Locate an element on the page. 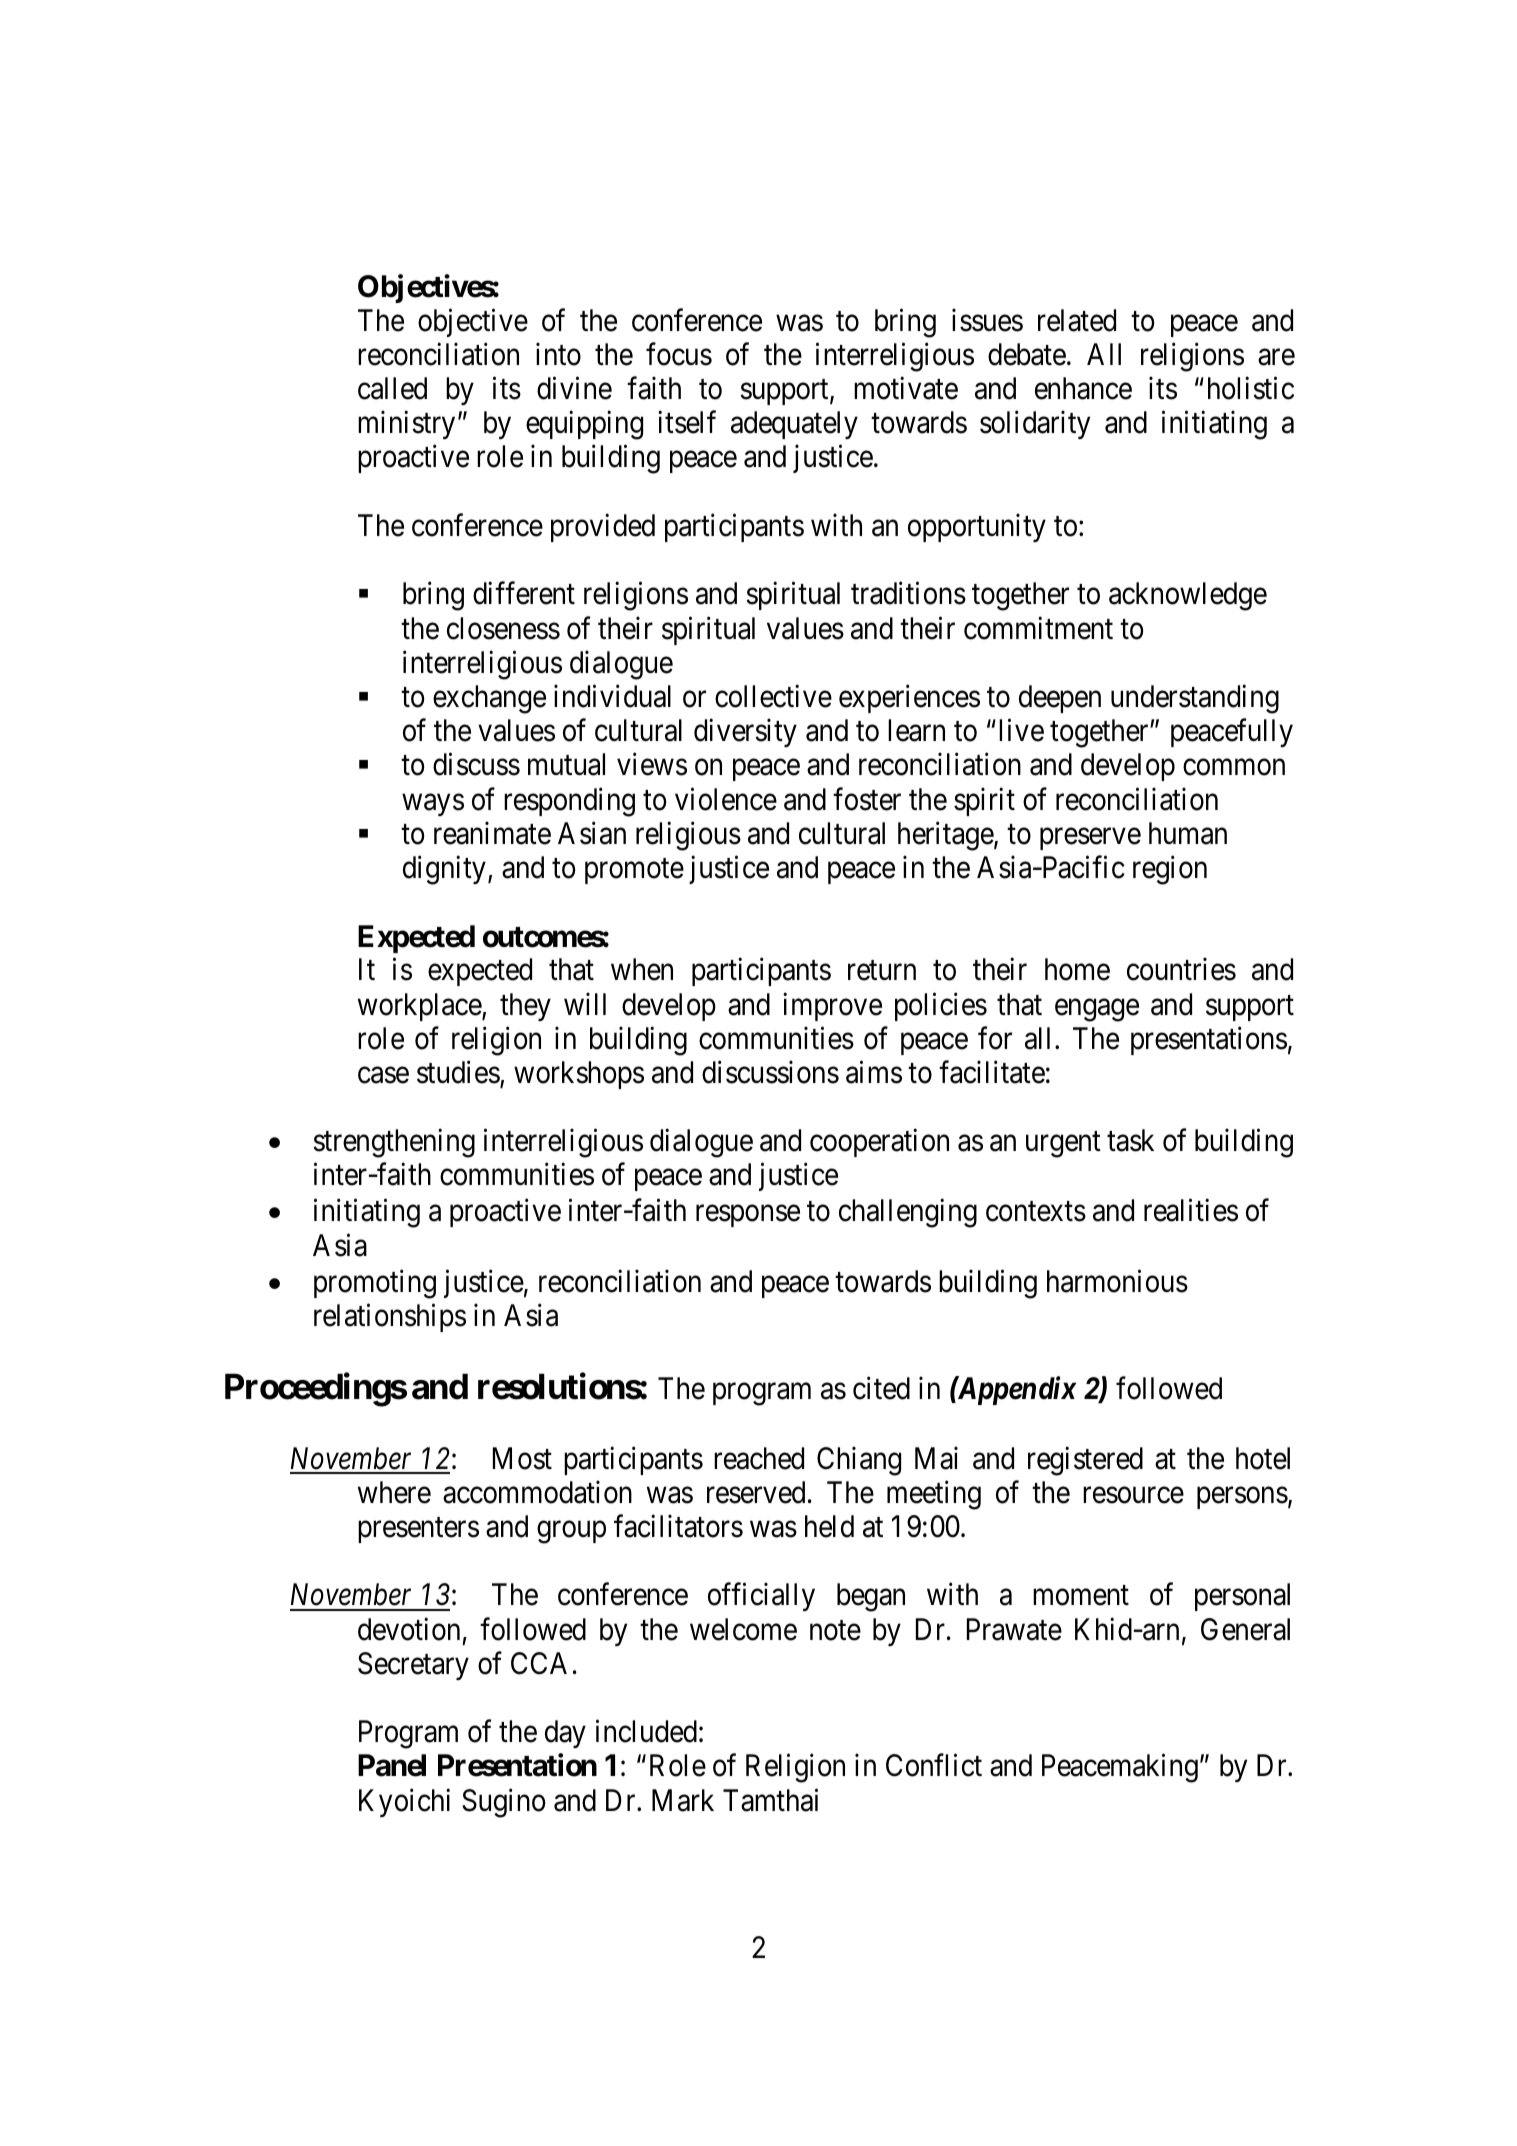  into is located at coordinates (558, 354).
